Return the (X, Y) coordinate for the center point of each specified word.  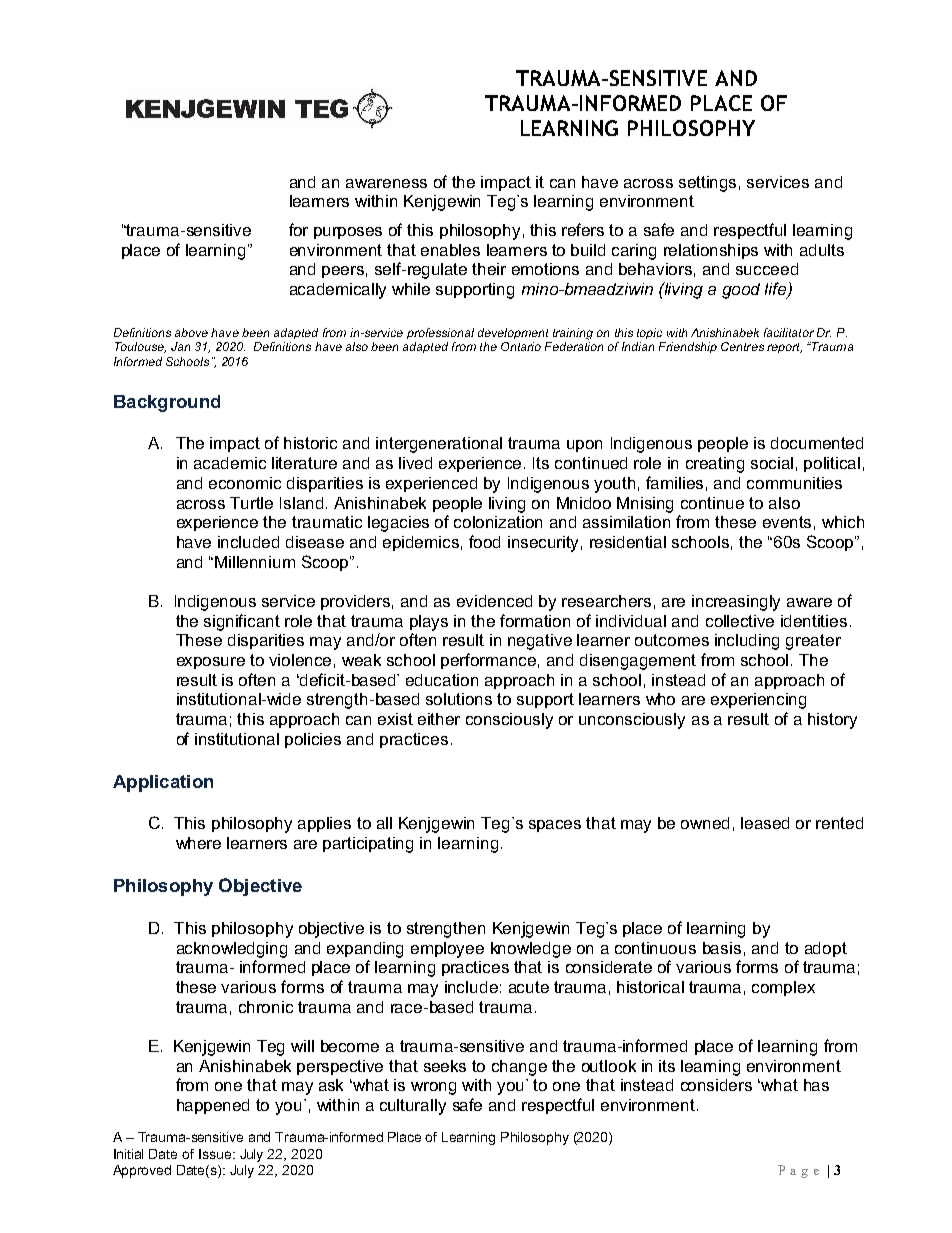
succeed (767, 269)
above (191, 332)
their (489, 269)
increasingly (736, 603)
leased (765, 823)
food (484, 541)
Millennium (255, 562)
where (198, 843)
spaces (555, 826)
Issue (216, 1154)
